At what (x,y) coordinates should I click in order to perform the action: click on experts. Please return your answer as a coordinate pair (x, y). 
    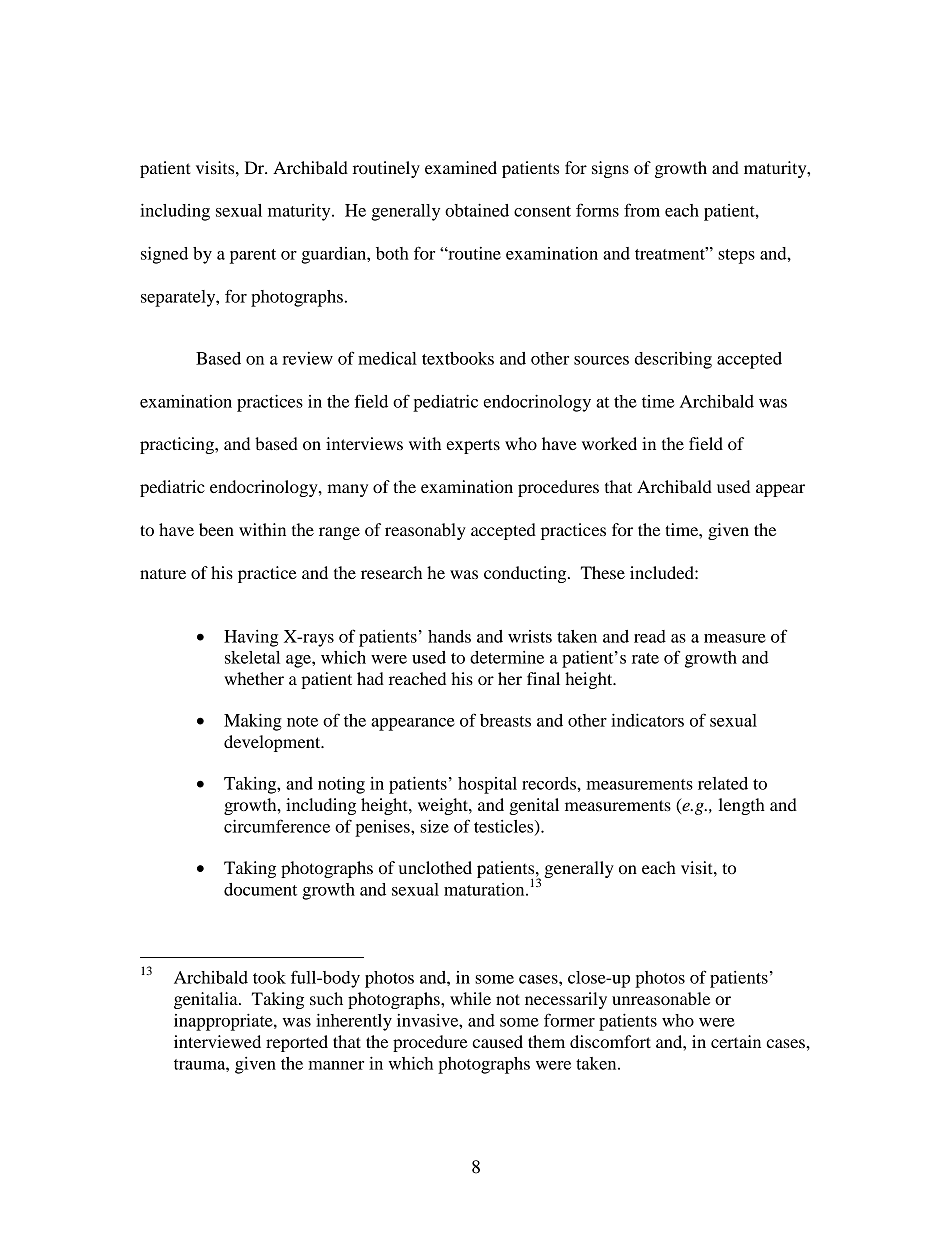
    Looking at the image, I should click on (473, 446).
